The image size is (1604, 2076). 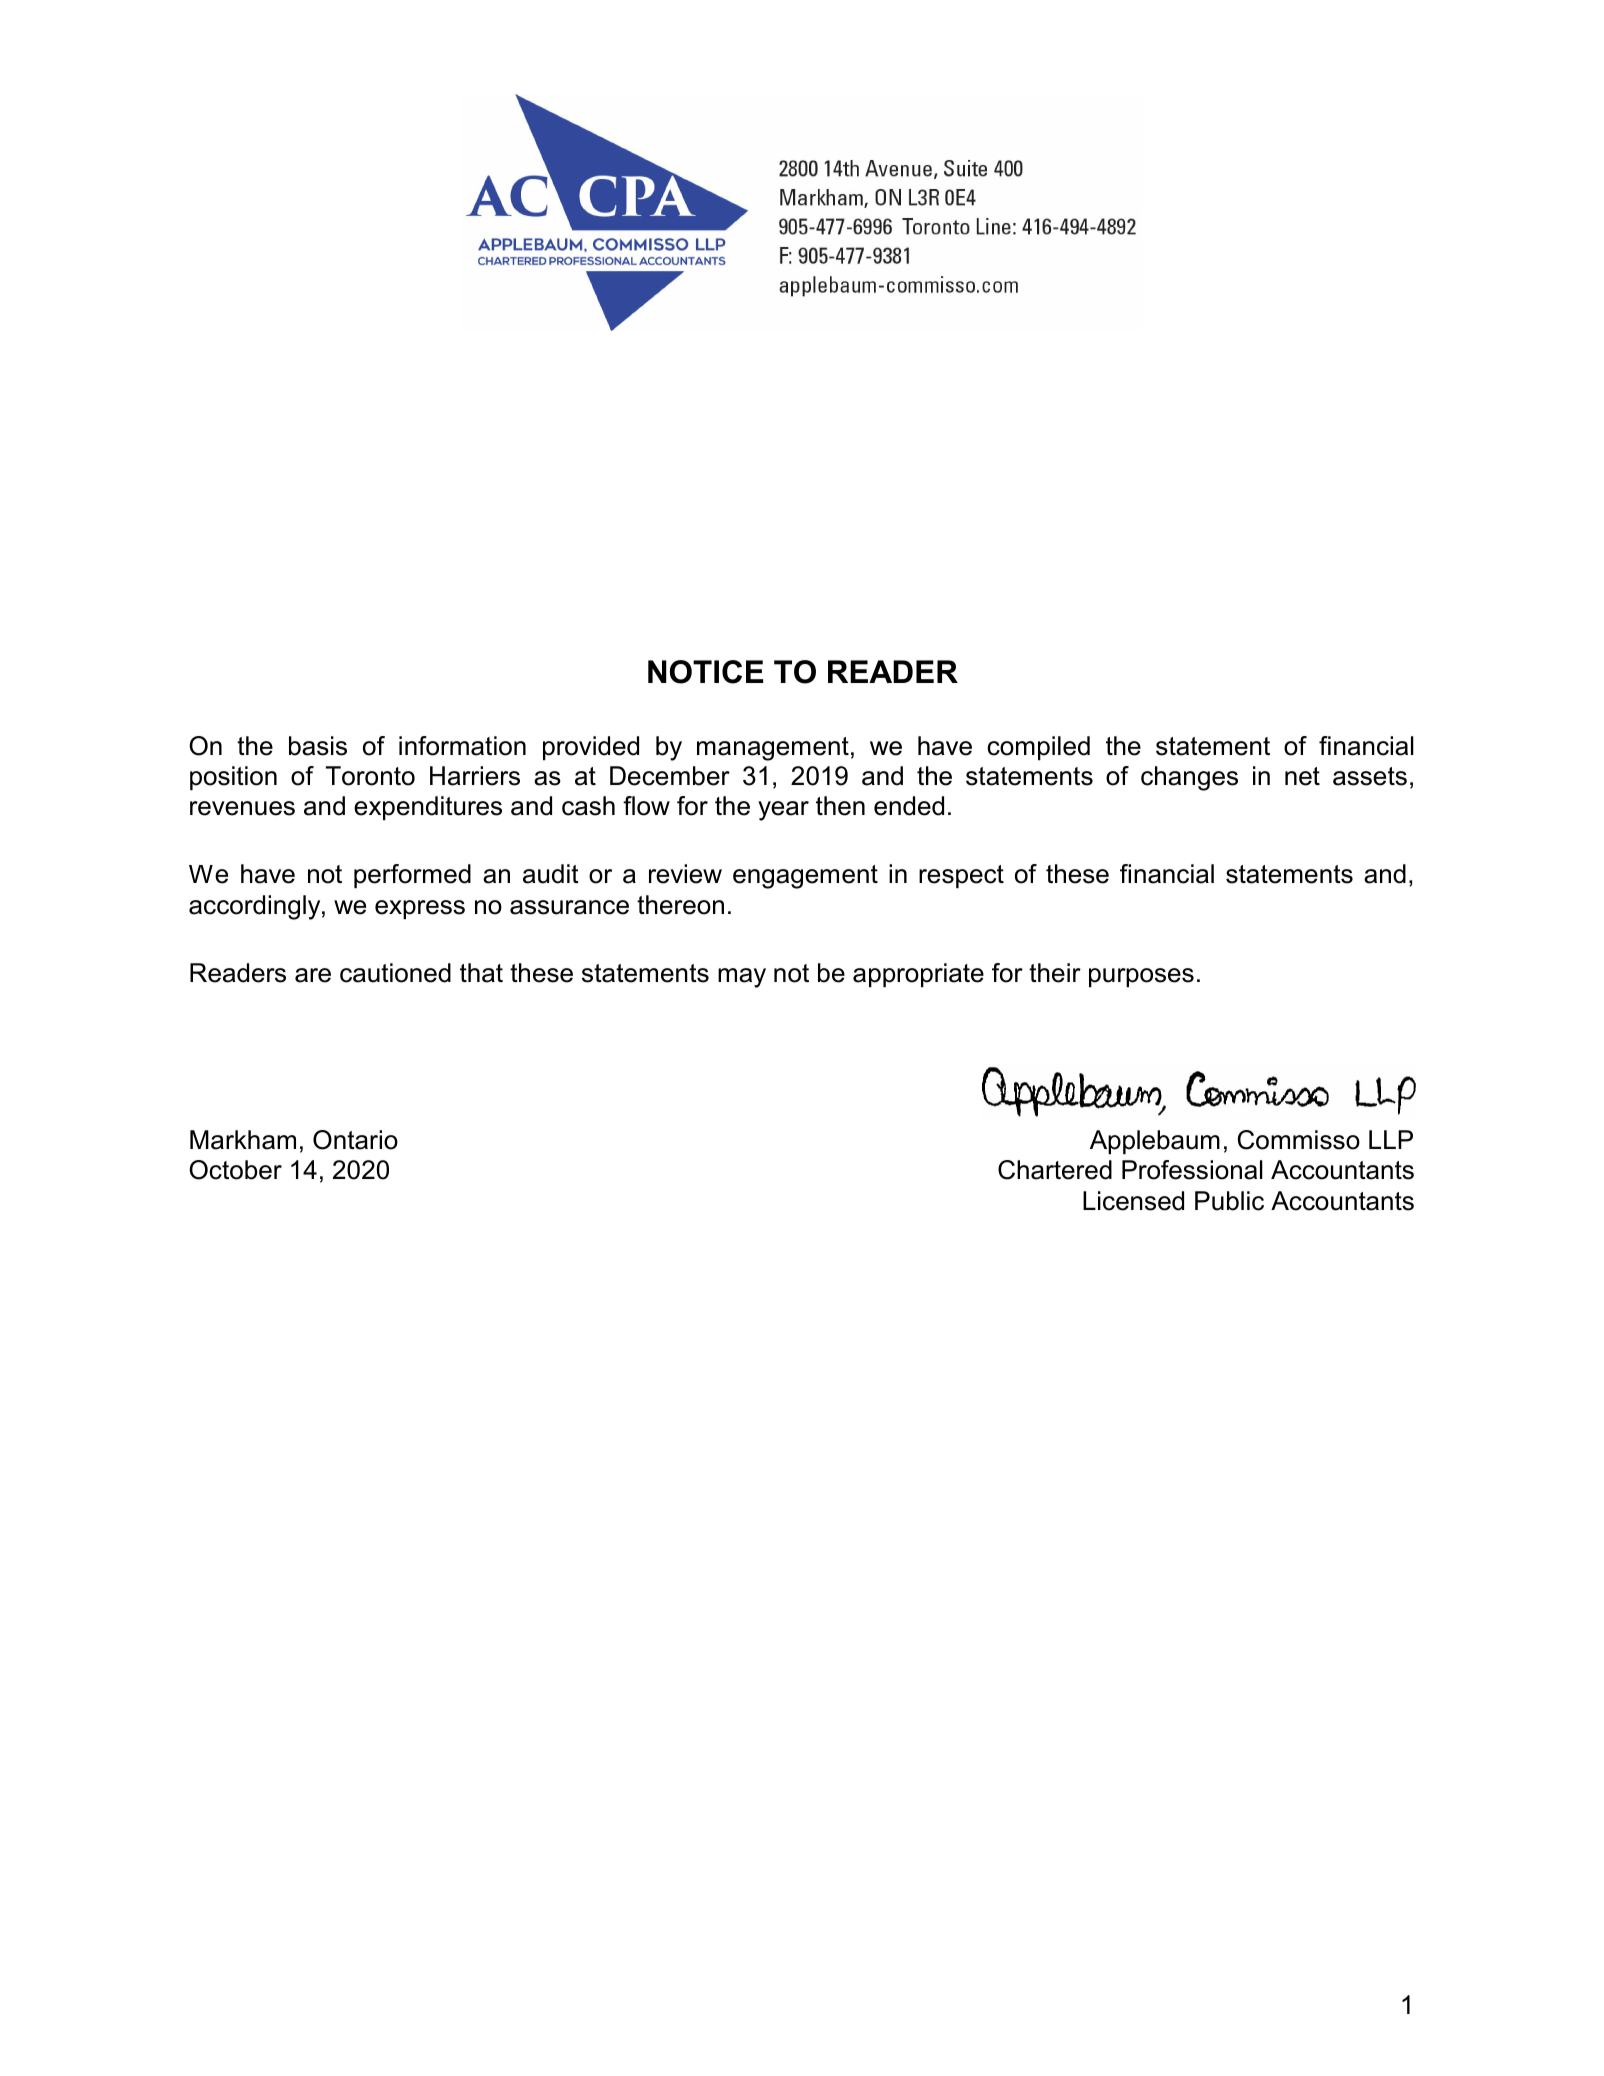 I want to click on engagement, so click(x=805, y=877).
